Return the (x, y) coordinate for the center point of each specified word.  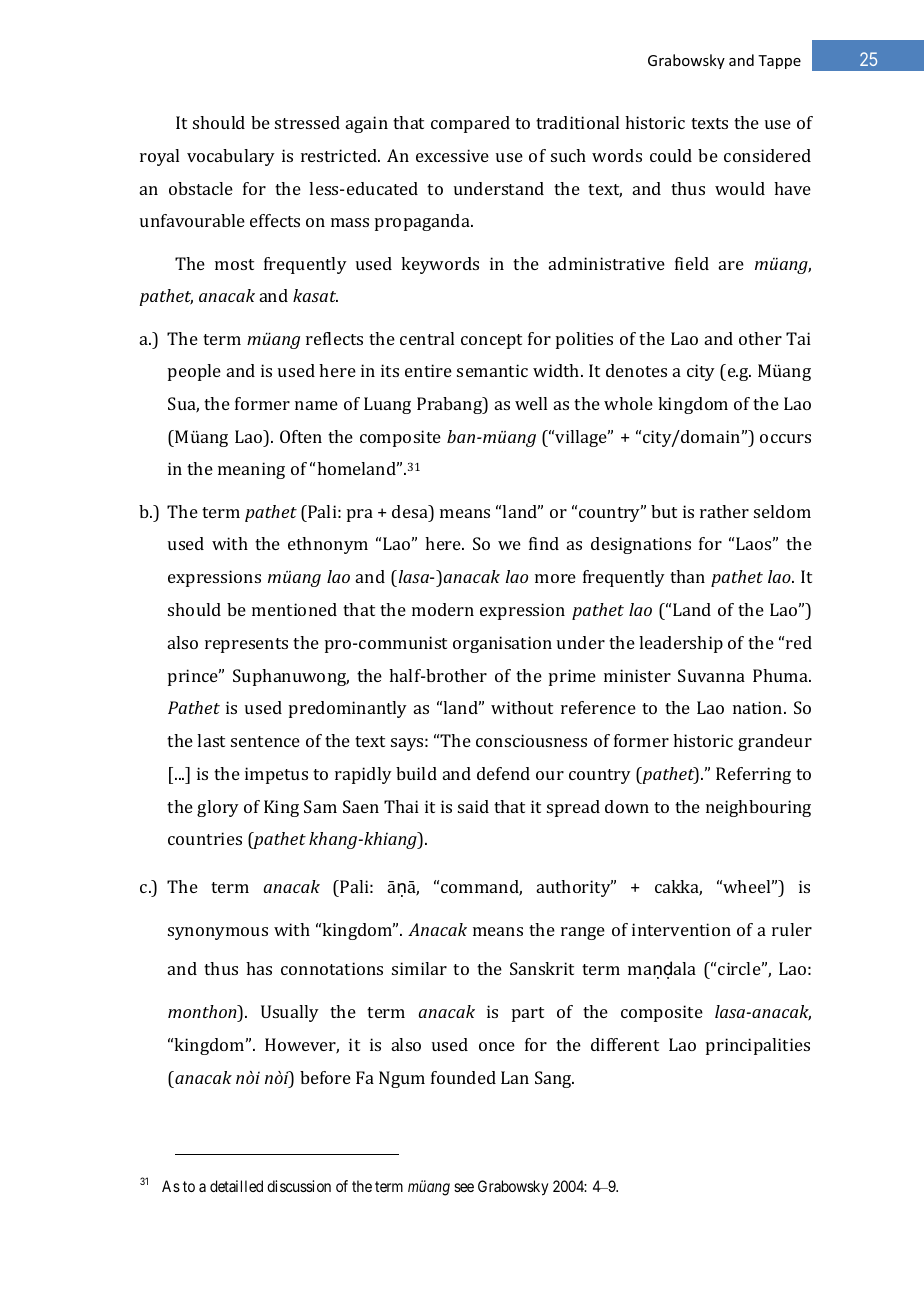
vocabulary (231, 157)
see (464, 1187)
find (544, 543)
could (671, 155)
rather (724, 511)
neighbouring (758, 808)
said (473, 806)
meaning (251, 470)
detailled (236, 1186)
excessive (452, 155)
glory (218, 808)
